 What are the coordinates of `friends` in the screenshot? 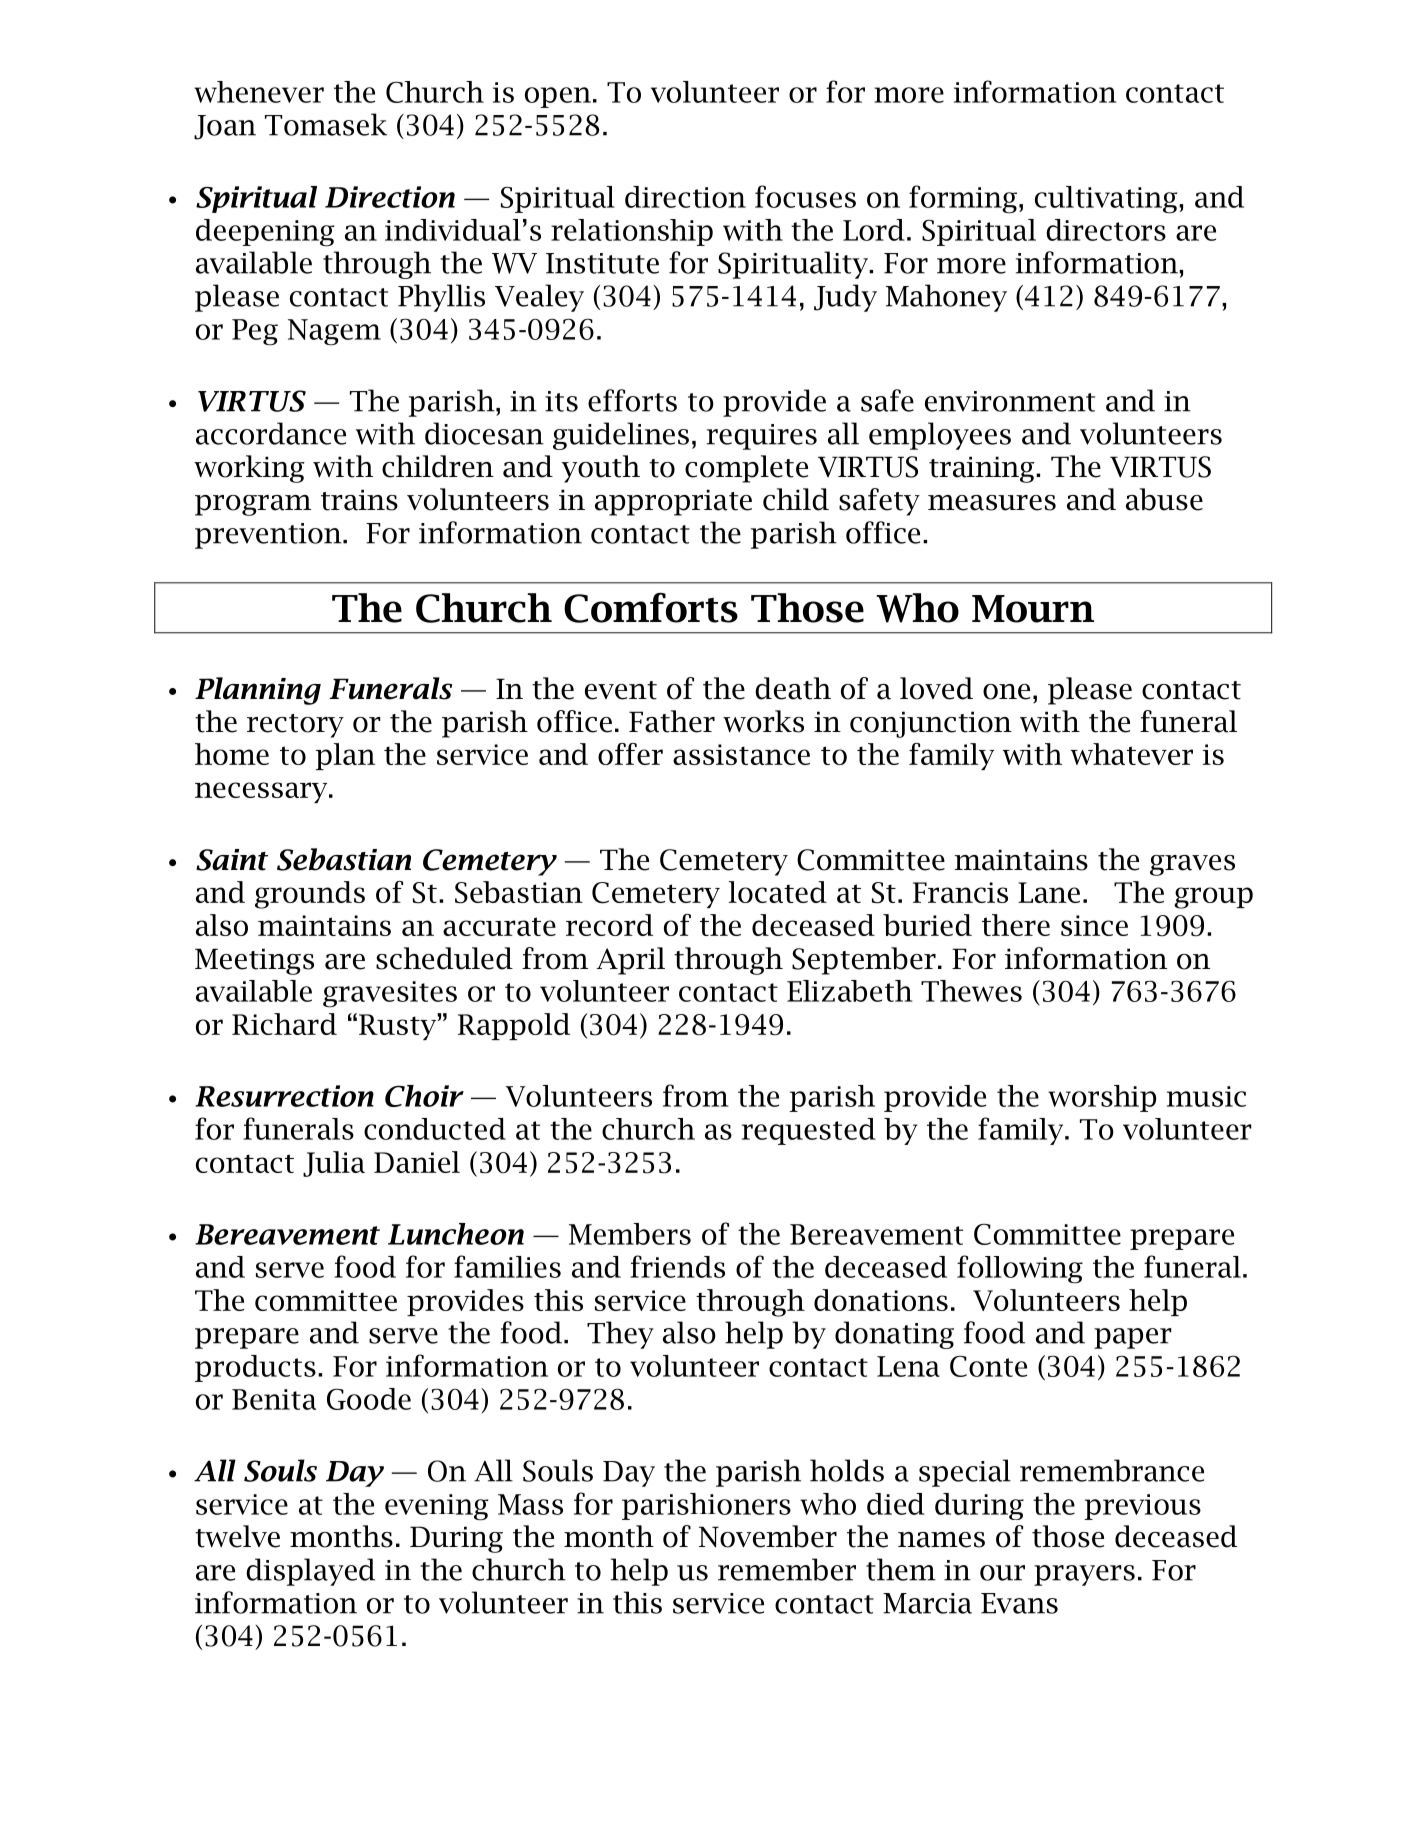 It's located at (677, 1266).
